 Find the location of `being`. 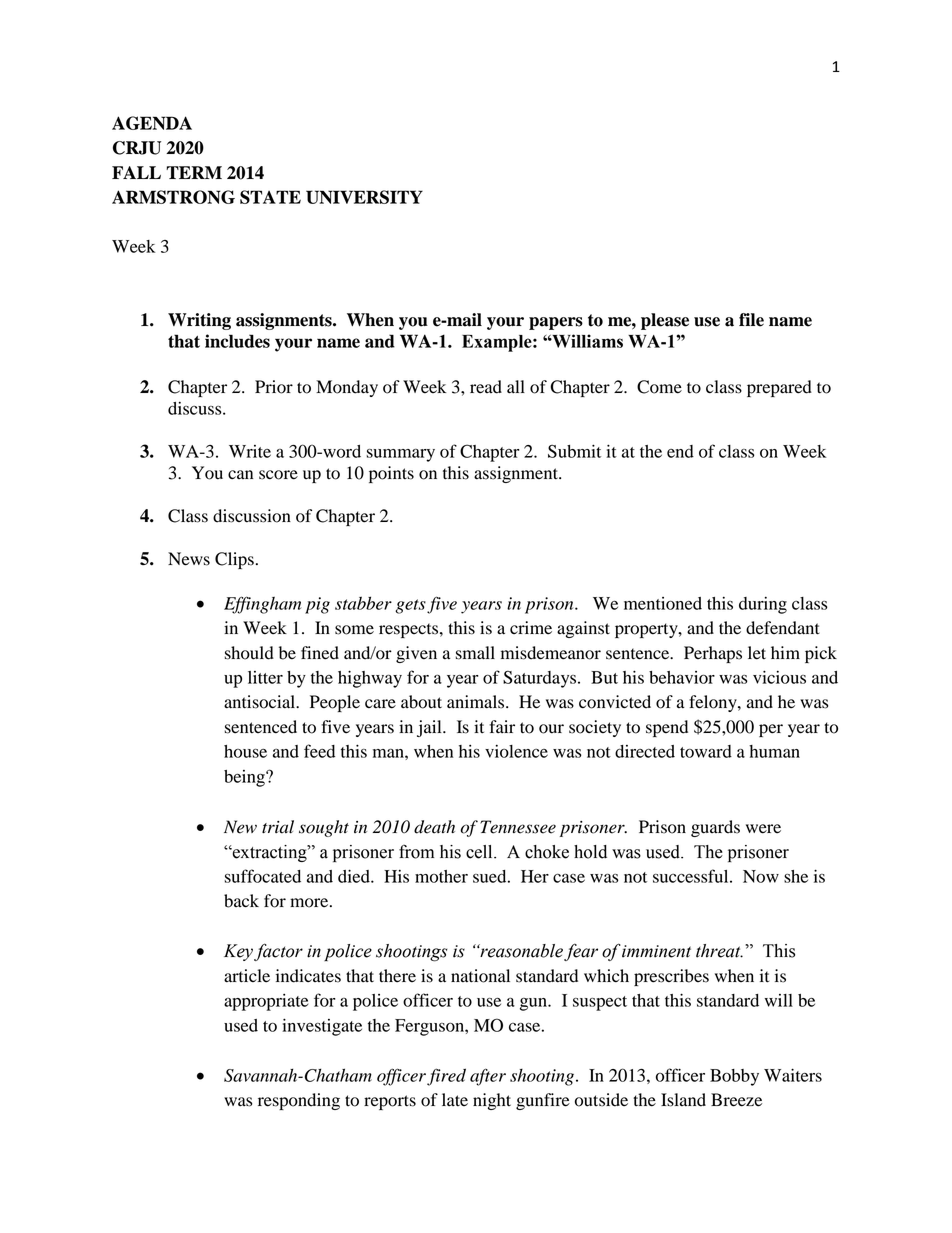

being is located at coordinates (245, 778).
